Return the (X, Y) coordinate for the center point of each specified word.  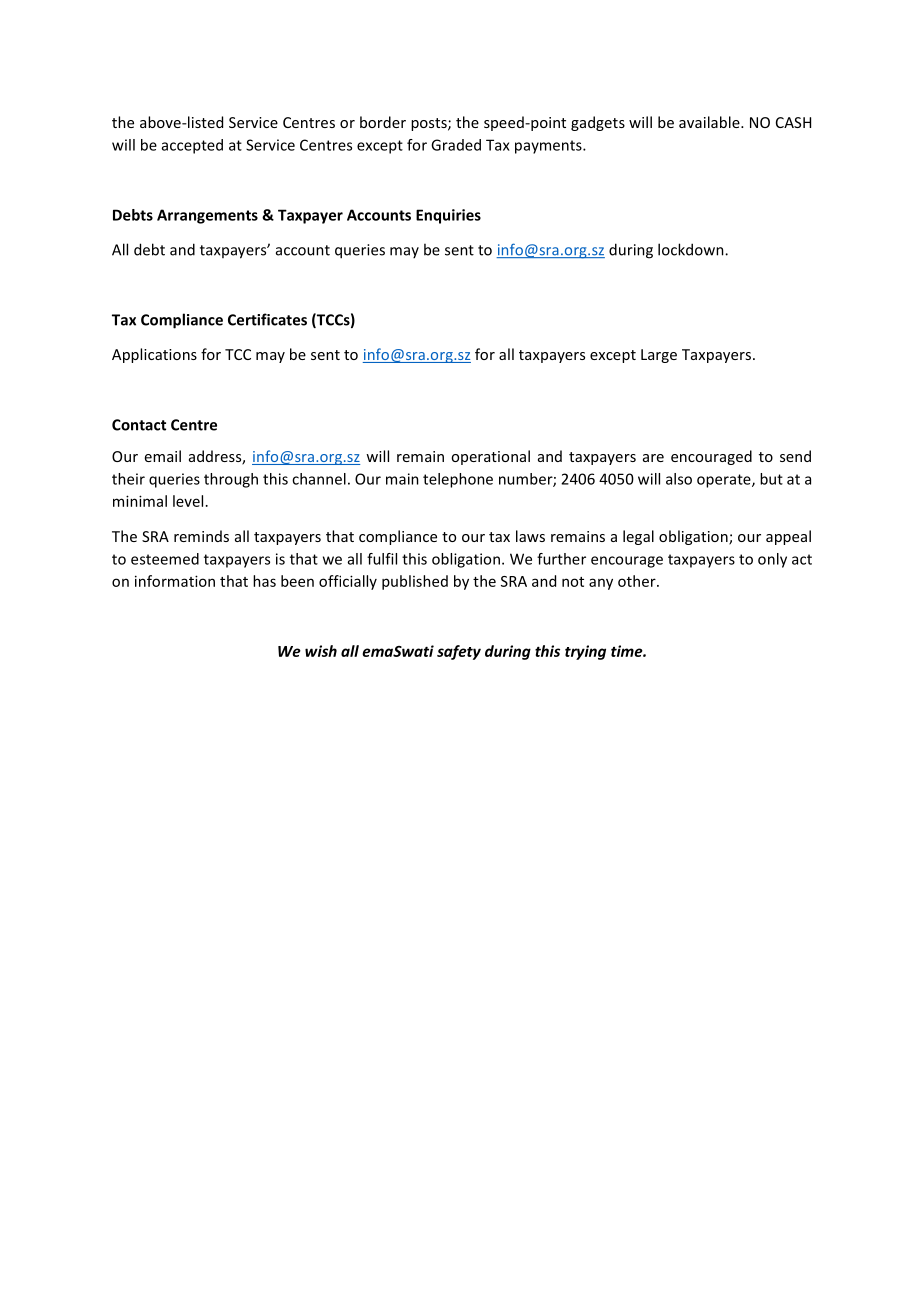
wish (321, 651)
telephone (458, 480)
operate (725, 481)
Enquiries (448, 216)
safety (459, 652)
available (710, 122)
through (231, 480)
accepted (192, 146)
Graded (456, 145)
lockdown (692, 249)
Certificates (267, 319)
